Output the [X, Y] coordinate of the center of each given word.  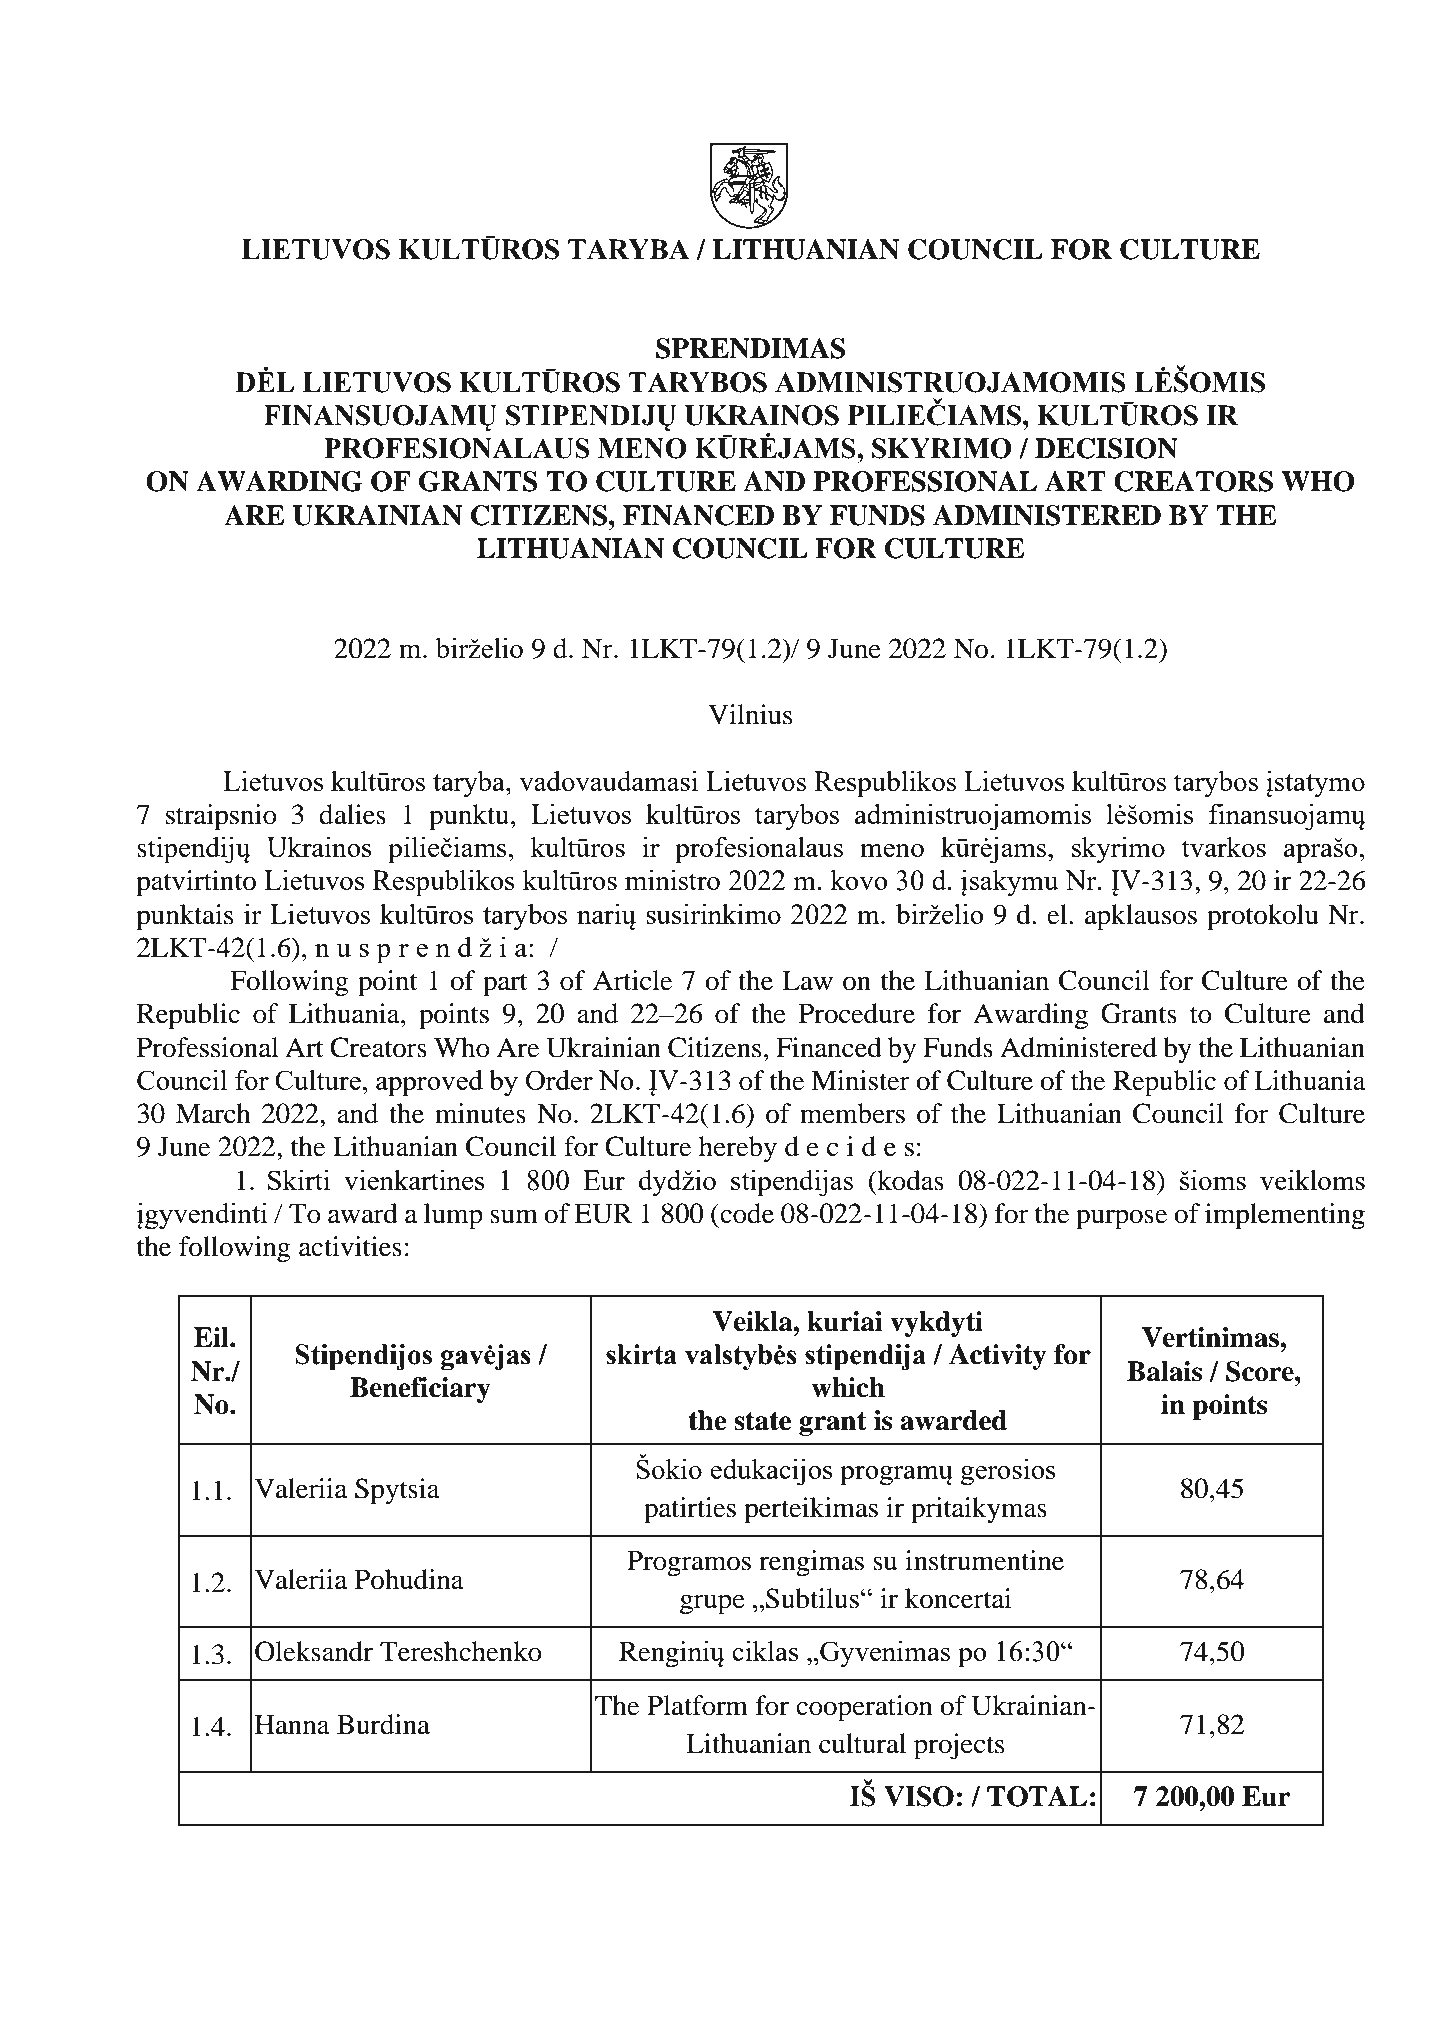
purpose [1121, 1219]
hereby [738, 1149]
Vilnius [750, 714]
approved [429, 1083]
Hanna [292, 1725]
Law [807, 981]
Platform [697, 1705]
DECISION [1106, 448]
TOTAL [1037, 1796]
